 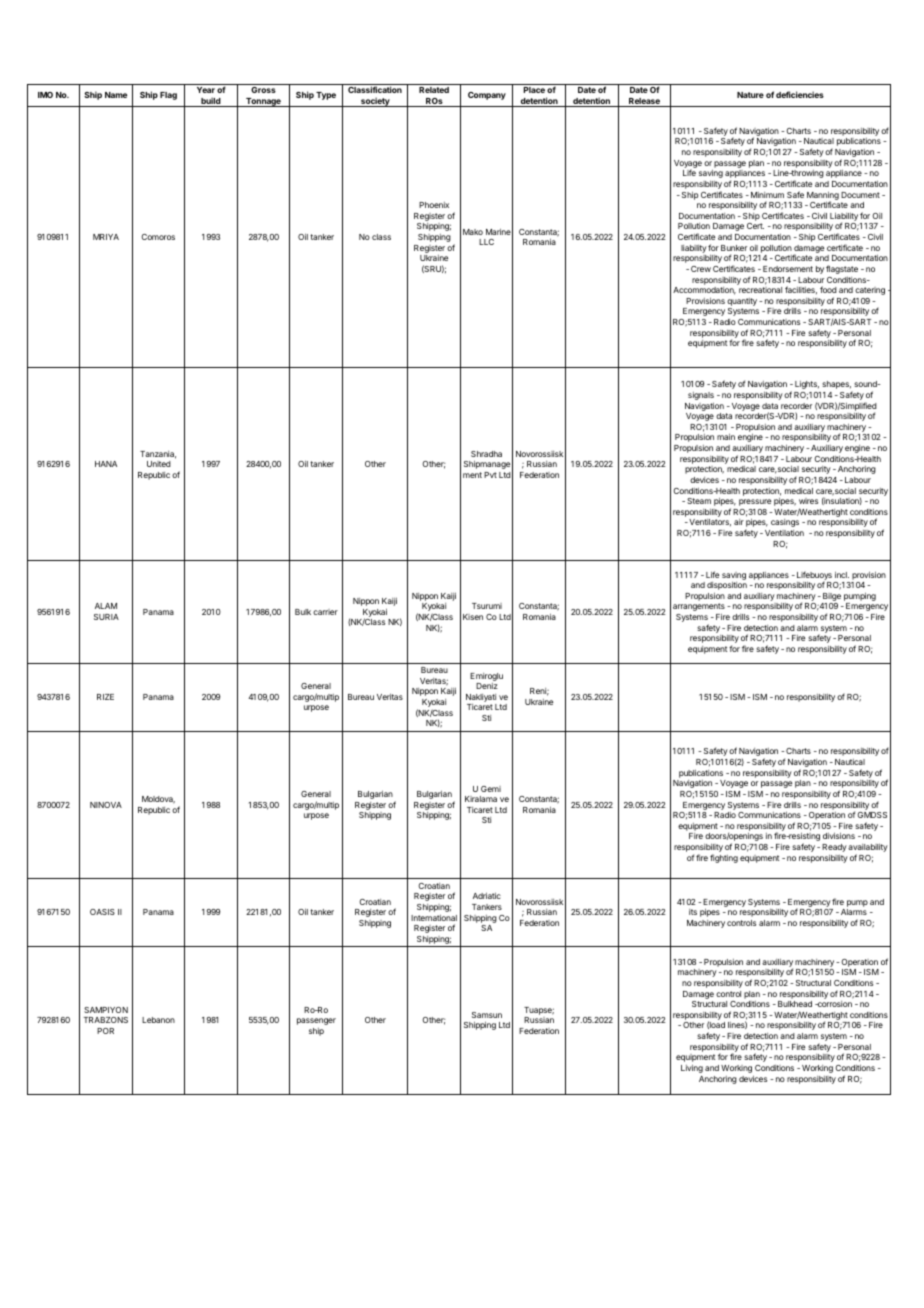 What do you see at coordinates (490, 475) in the document?
I see `Pvt` at bounding box center [490, 475].
